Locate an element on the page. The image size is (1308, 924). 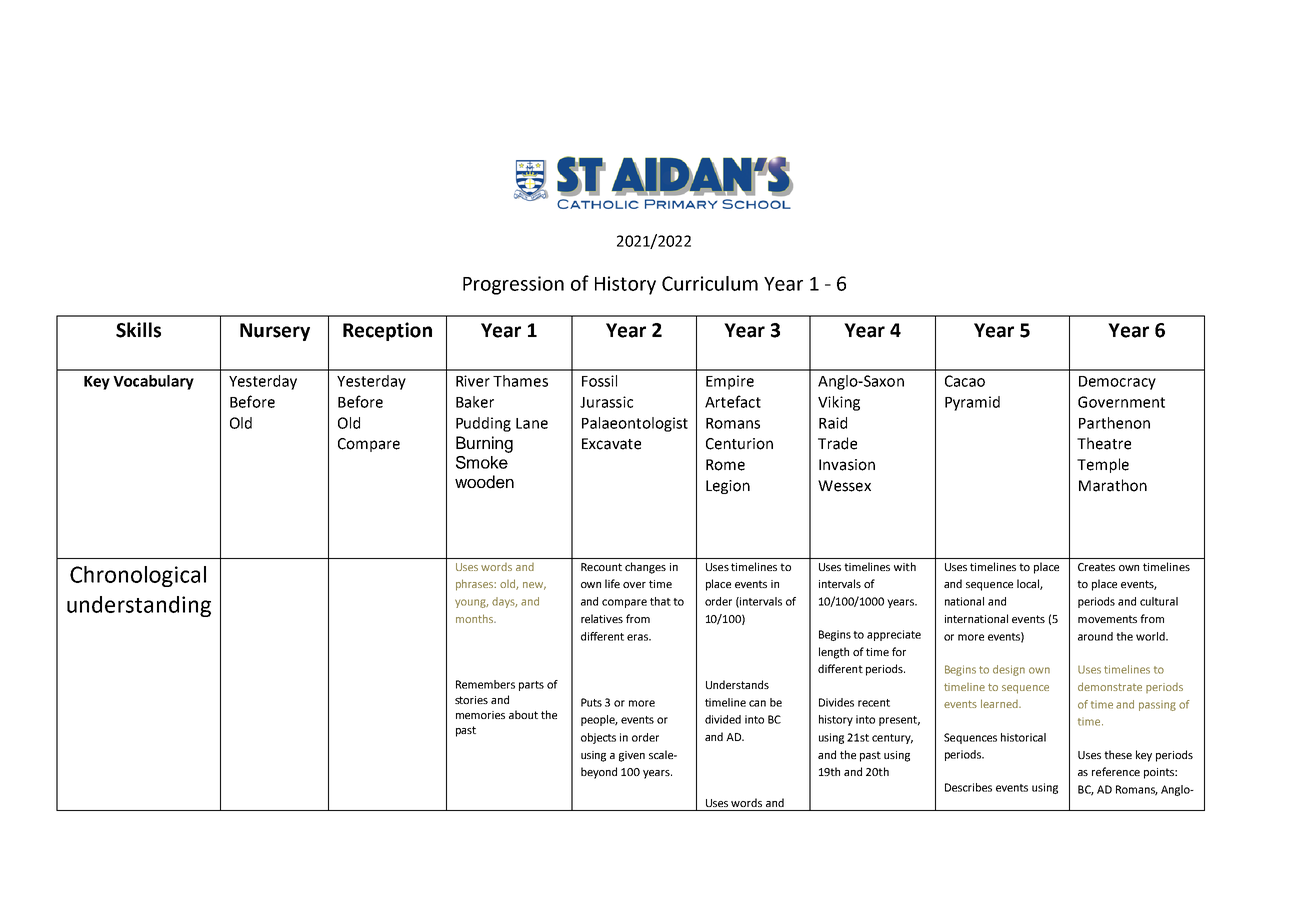
movements is located at coordinates (1107, 619).
